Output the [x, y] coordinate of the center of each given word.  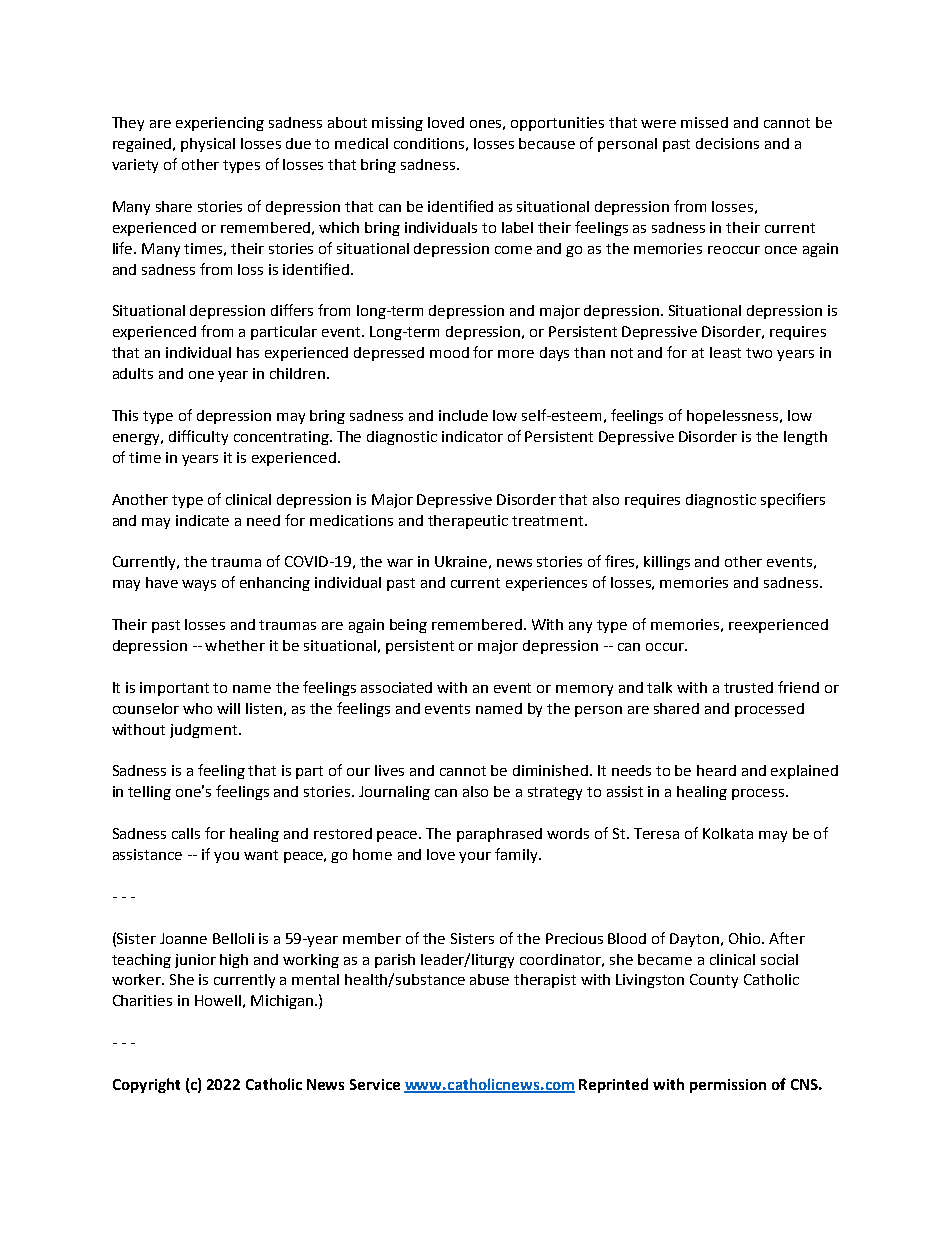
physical [208, 145]
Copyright [146, 1085]
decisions [727, 143]
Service [375, 1084]
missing [397, 124]
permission [728, 1086]
